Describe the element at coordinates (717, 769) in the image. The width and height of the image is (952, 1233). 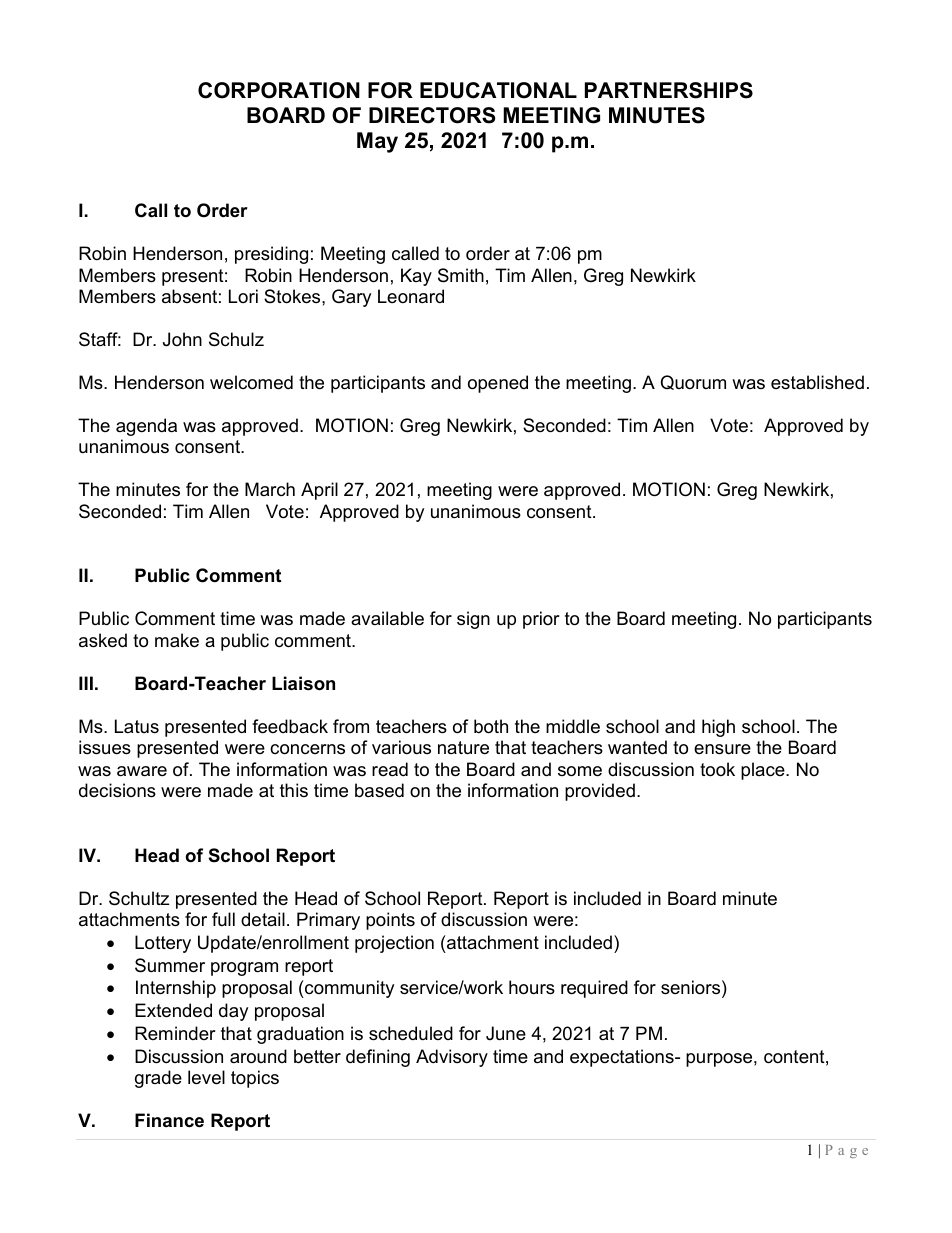
I see `took` at that location.
